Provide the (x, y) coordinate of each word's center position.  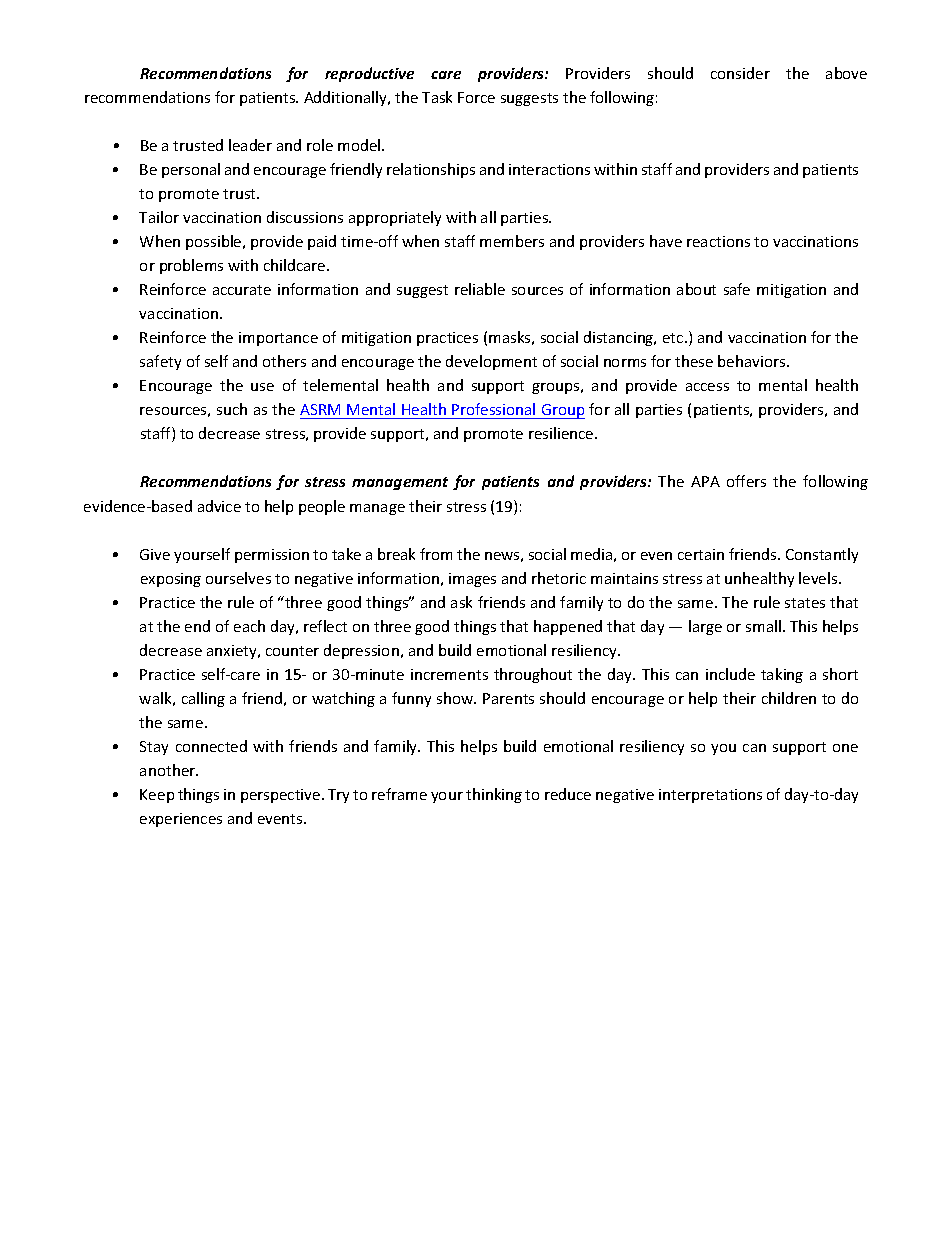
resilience (562, 433)
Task (437, 97)
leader (250, 145)
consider (740, 73)
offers (746, 481)
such (232, 409)
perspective (282, 796)
